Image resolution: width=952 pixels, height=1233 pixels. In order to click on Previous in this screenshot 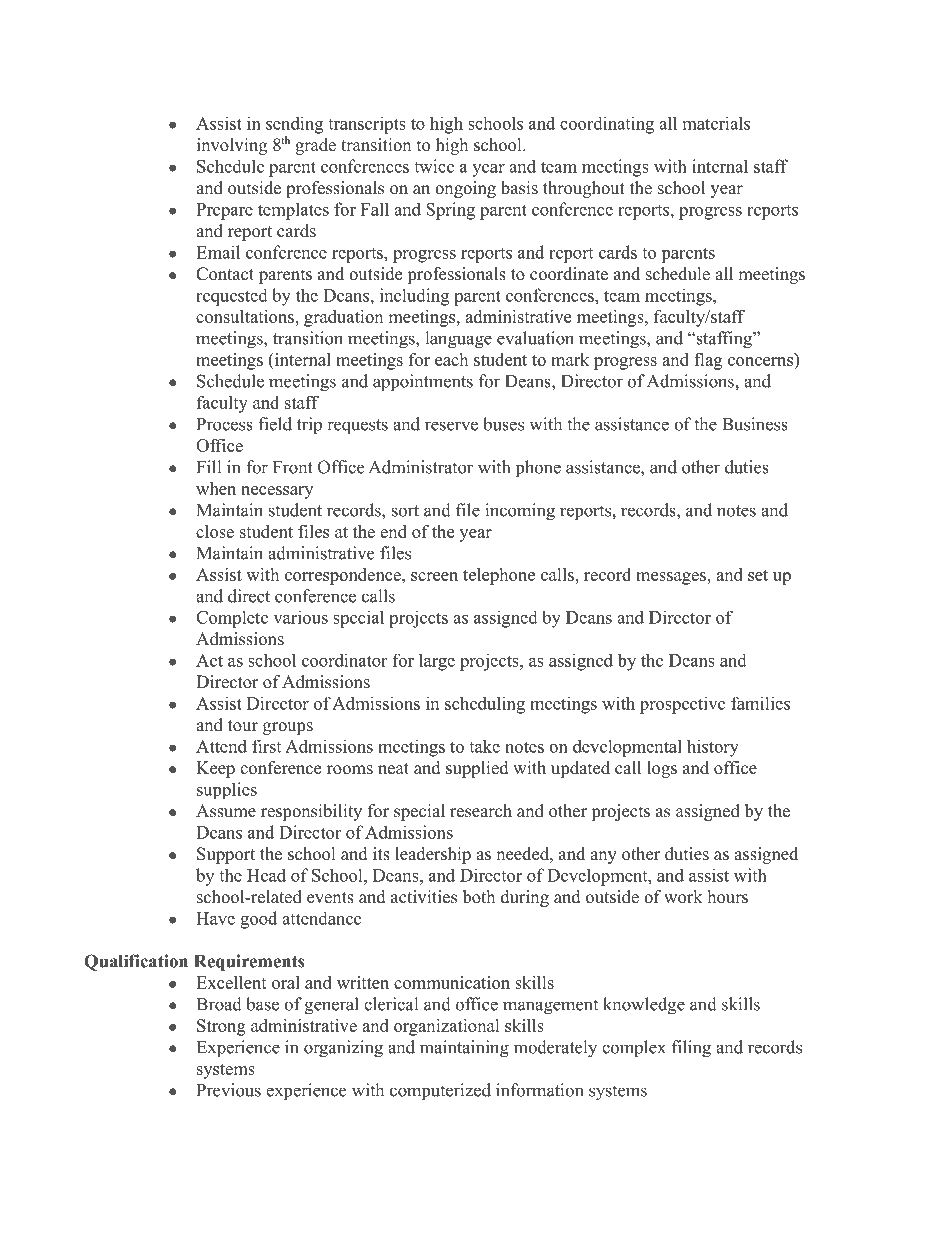, I will do `click(229, 1090)`.
